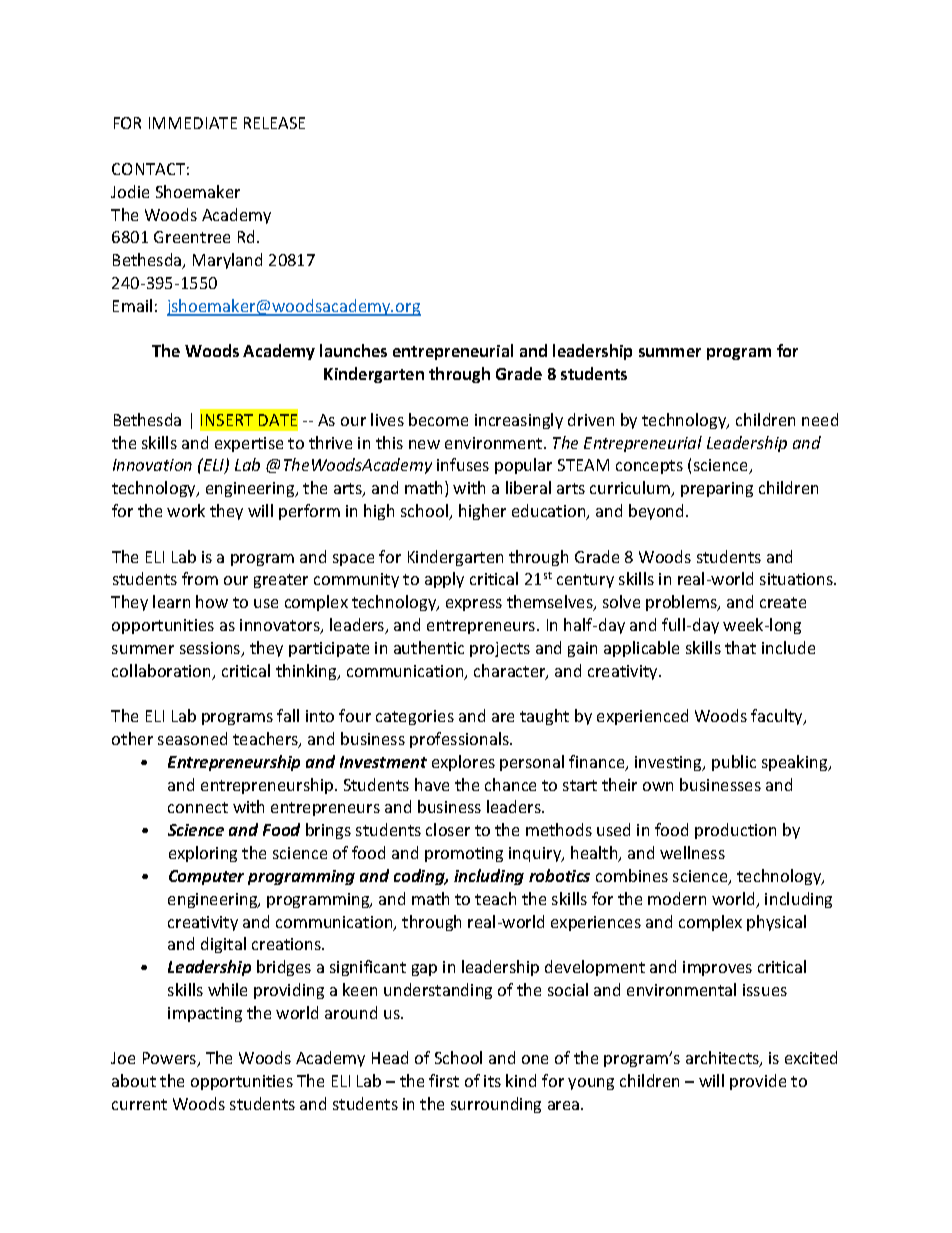 This screenshot has width=952, height=1233. What do you see at coordinates (438, 419) in the screenshot?
I see `become` at bounding box center [438, 419].
